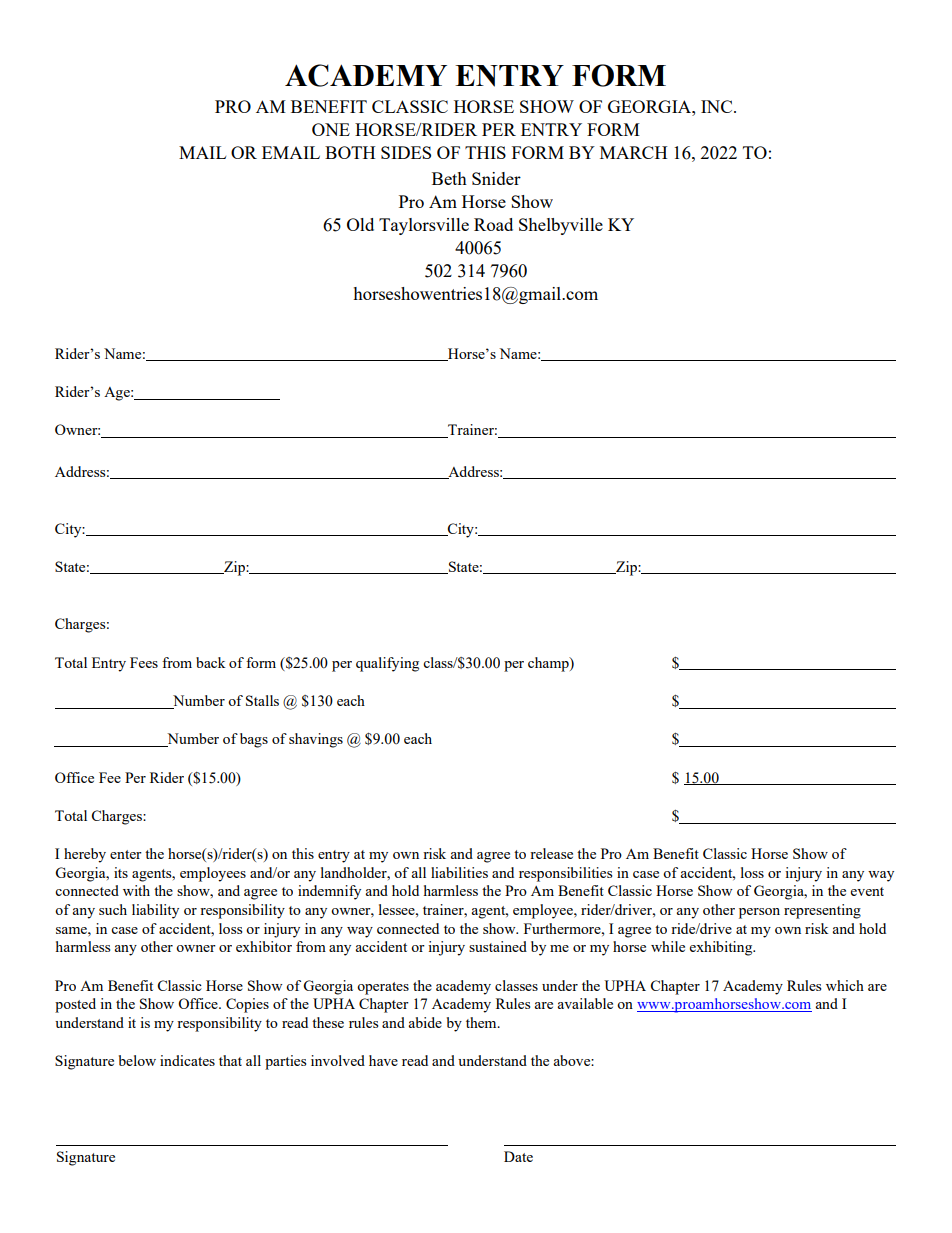 This screenshot has height=1233, width=952. What do you see at coordinates (561, 226) in the screenshot?
I see `Shelbyville` at bounding box center [561, 226].
